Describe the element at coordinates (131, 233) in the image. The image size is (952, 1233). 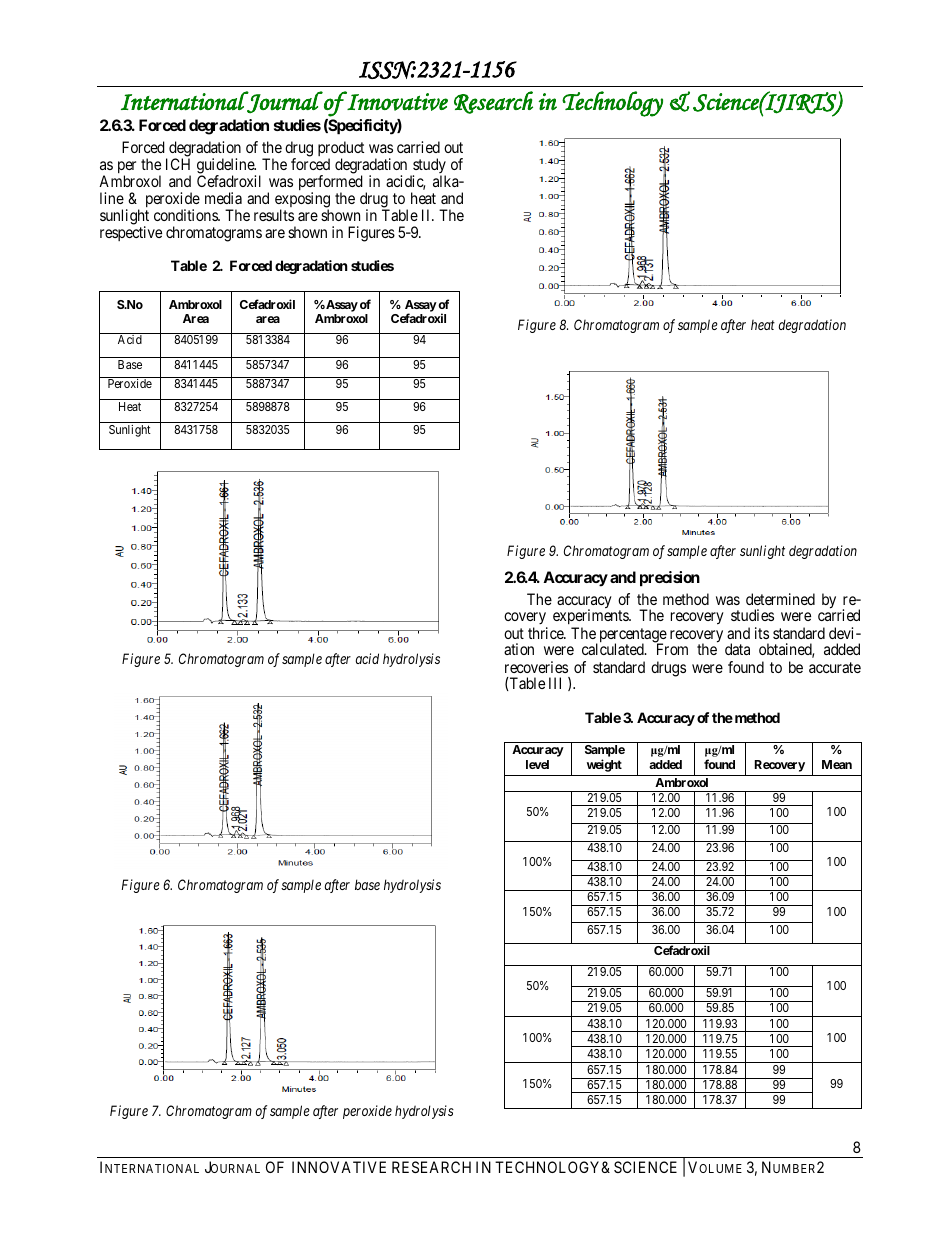
I see `respective` at that location.
